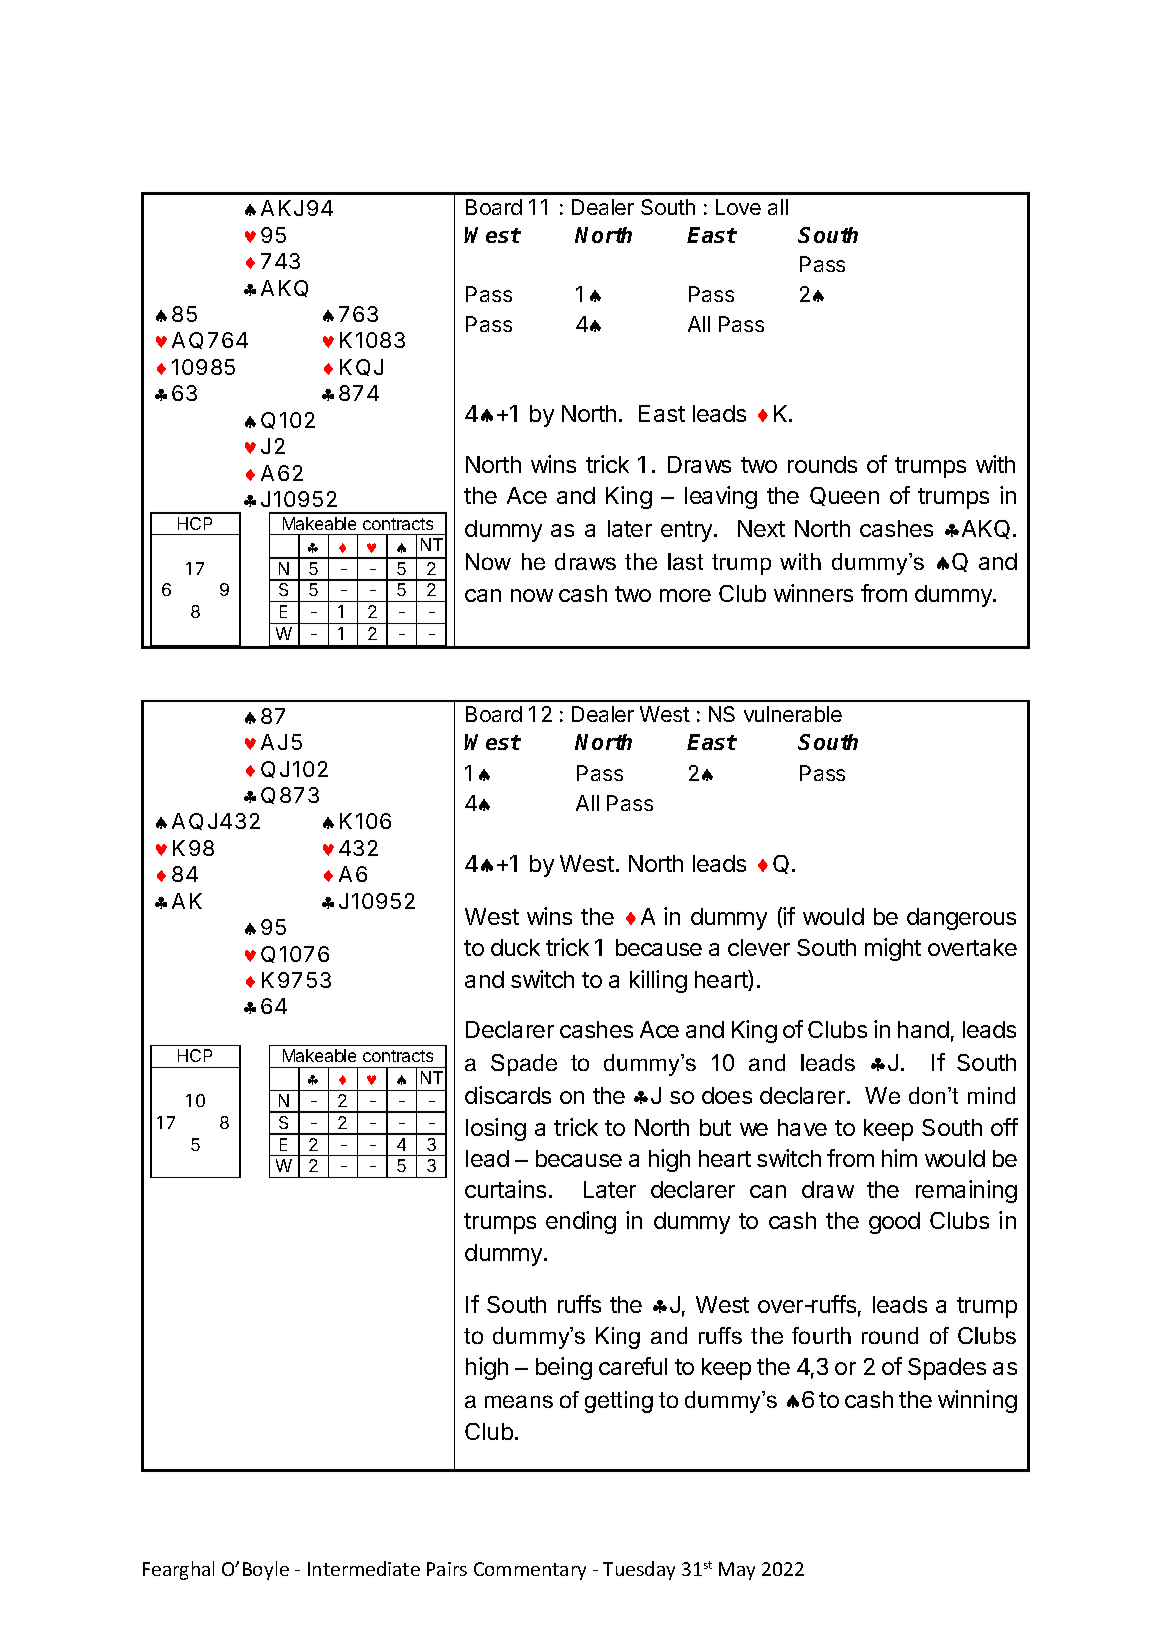  Describe the element at coordinates (738, 207) in the screenshot. I see `Love` at that location.
